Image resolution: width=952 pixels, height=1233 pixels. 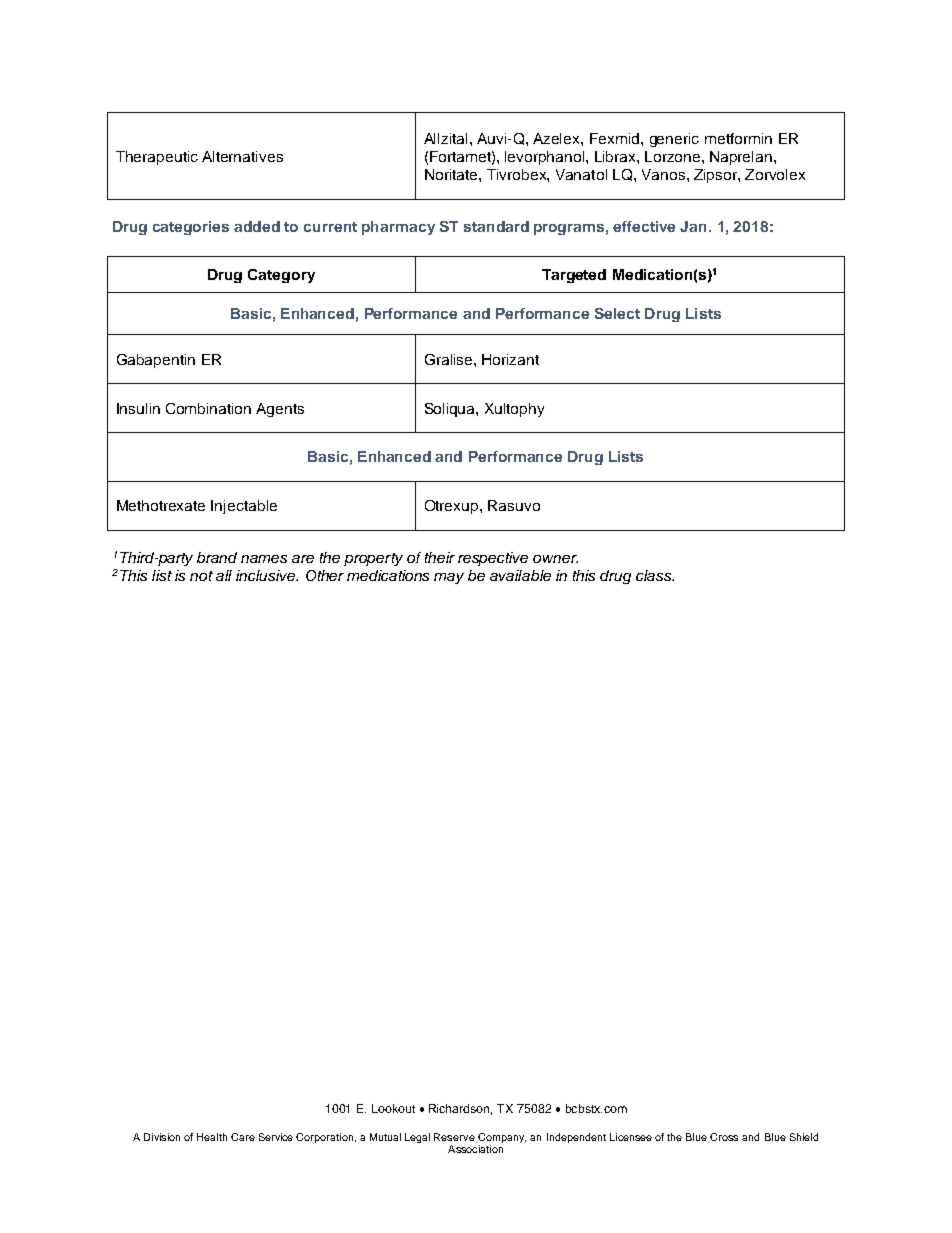 I want to click on Cross, so click(x=724, y=1137).
